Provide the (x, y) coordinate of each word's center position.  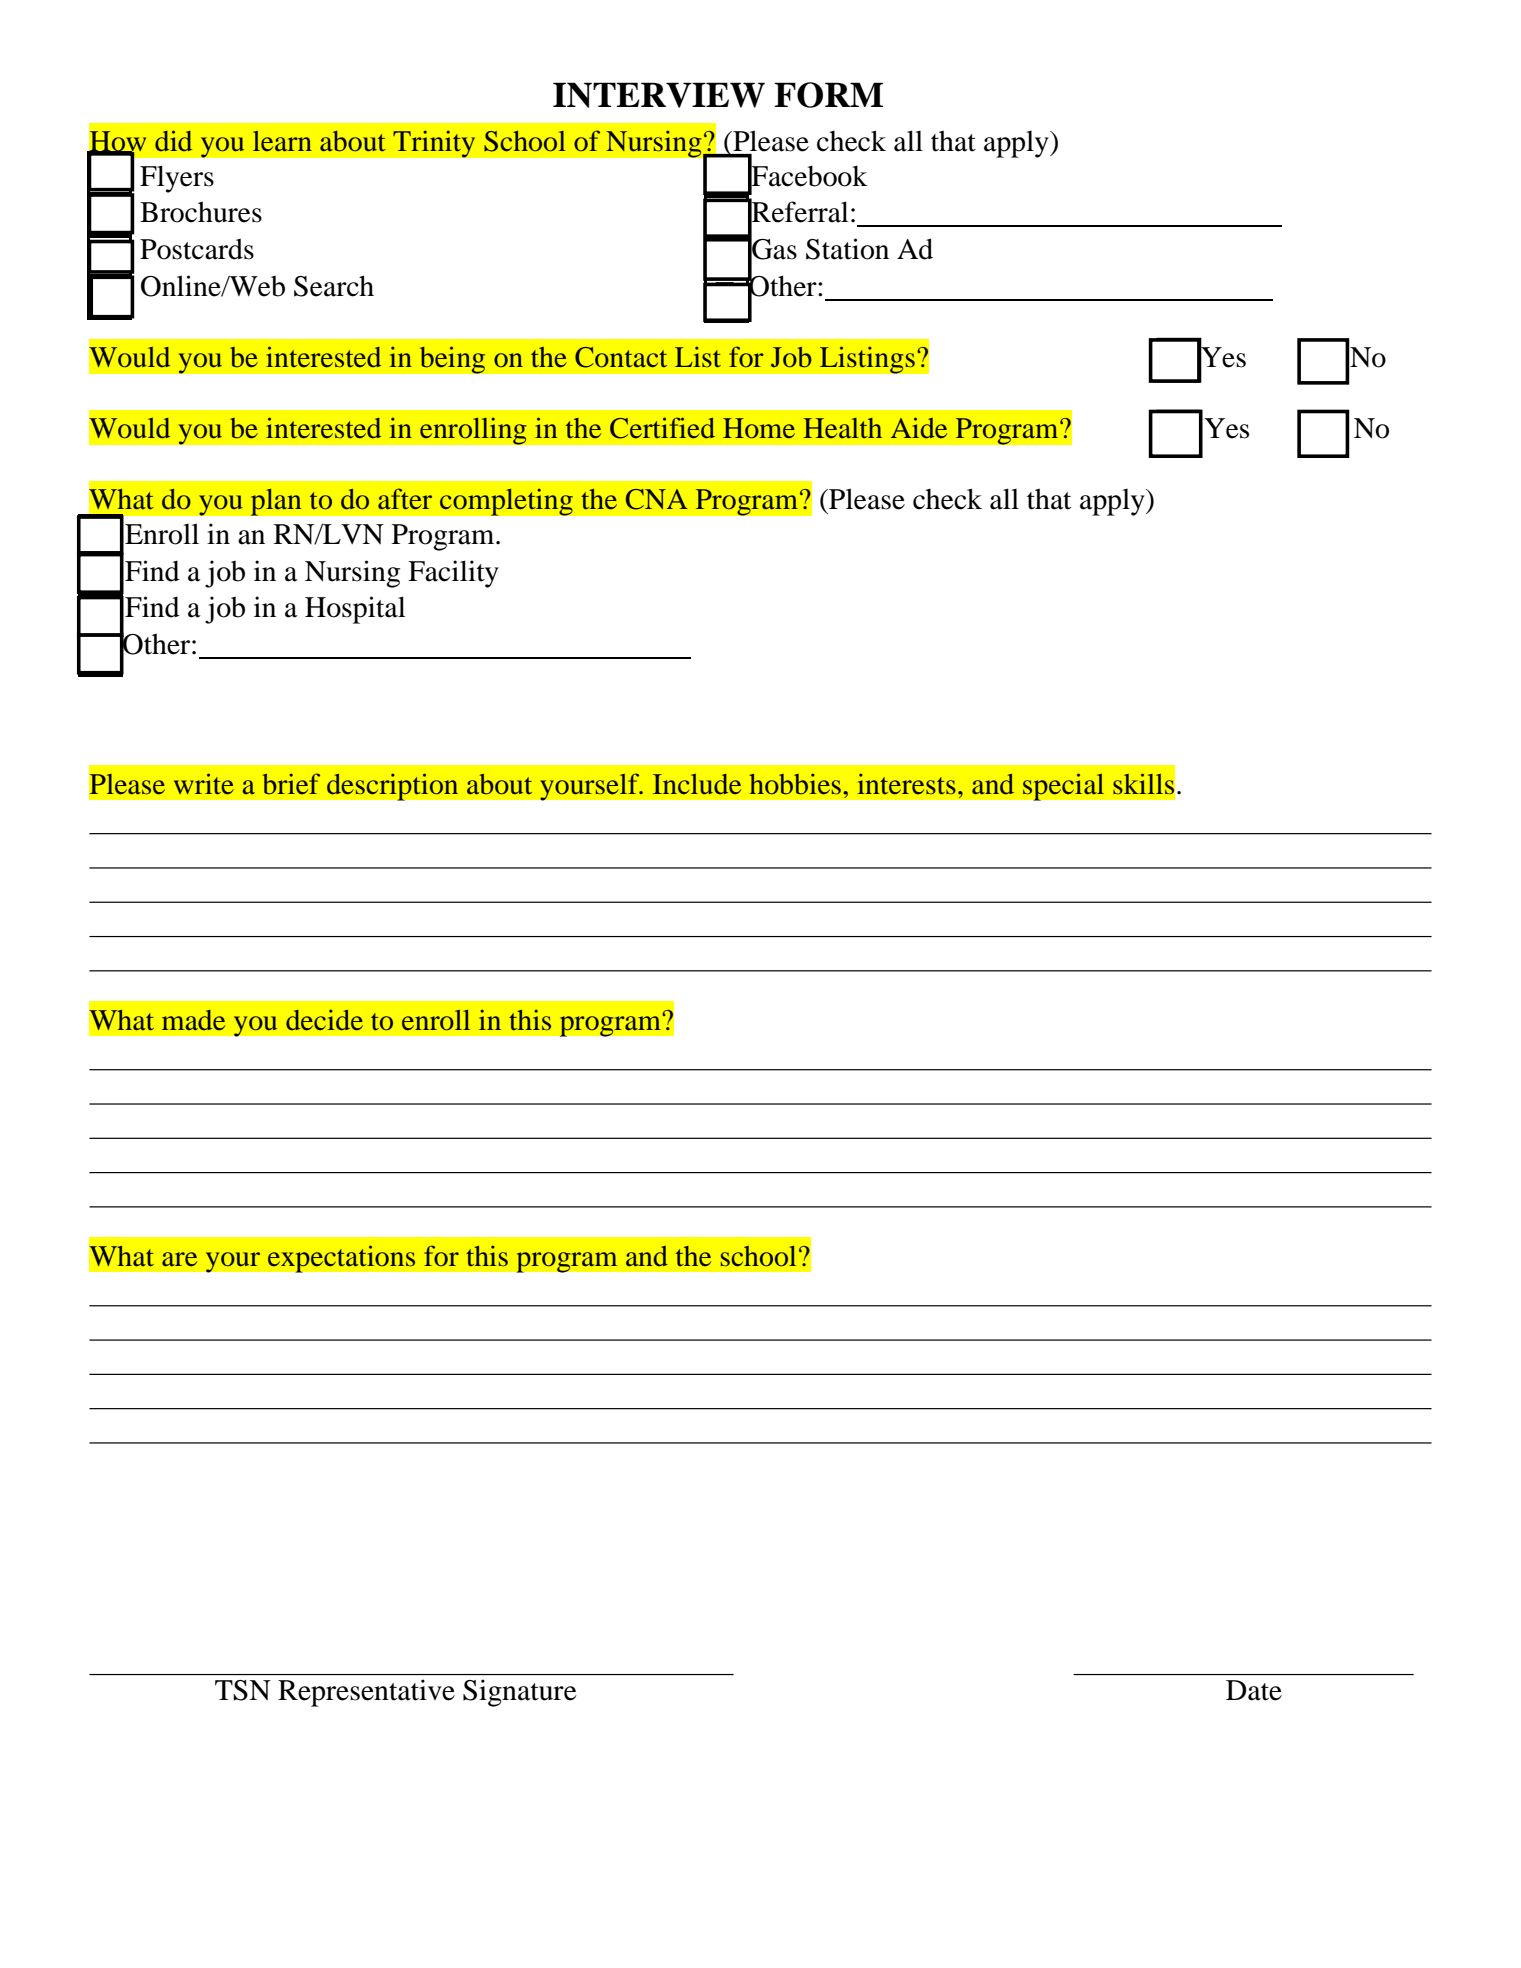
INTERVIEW (659, 95)
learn (282, 141)
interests (907, 784)
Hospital (355, 610)
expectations (341, 1259)
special (1063, 787)
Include (697, 784)
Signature (520, 1693)
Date (1254, 1690)
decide (324, 1020)
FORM (828, 95)
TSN (243, 1690)
